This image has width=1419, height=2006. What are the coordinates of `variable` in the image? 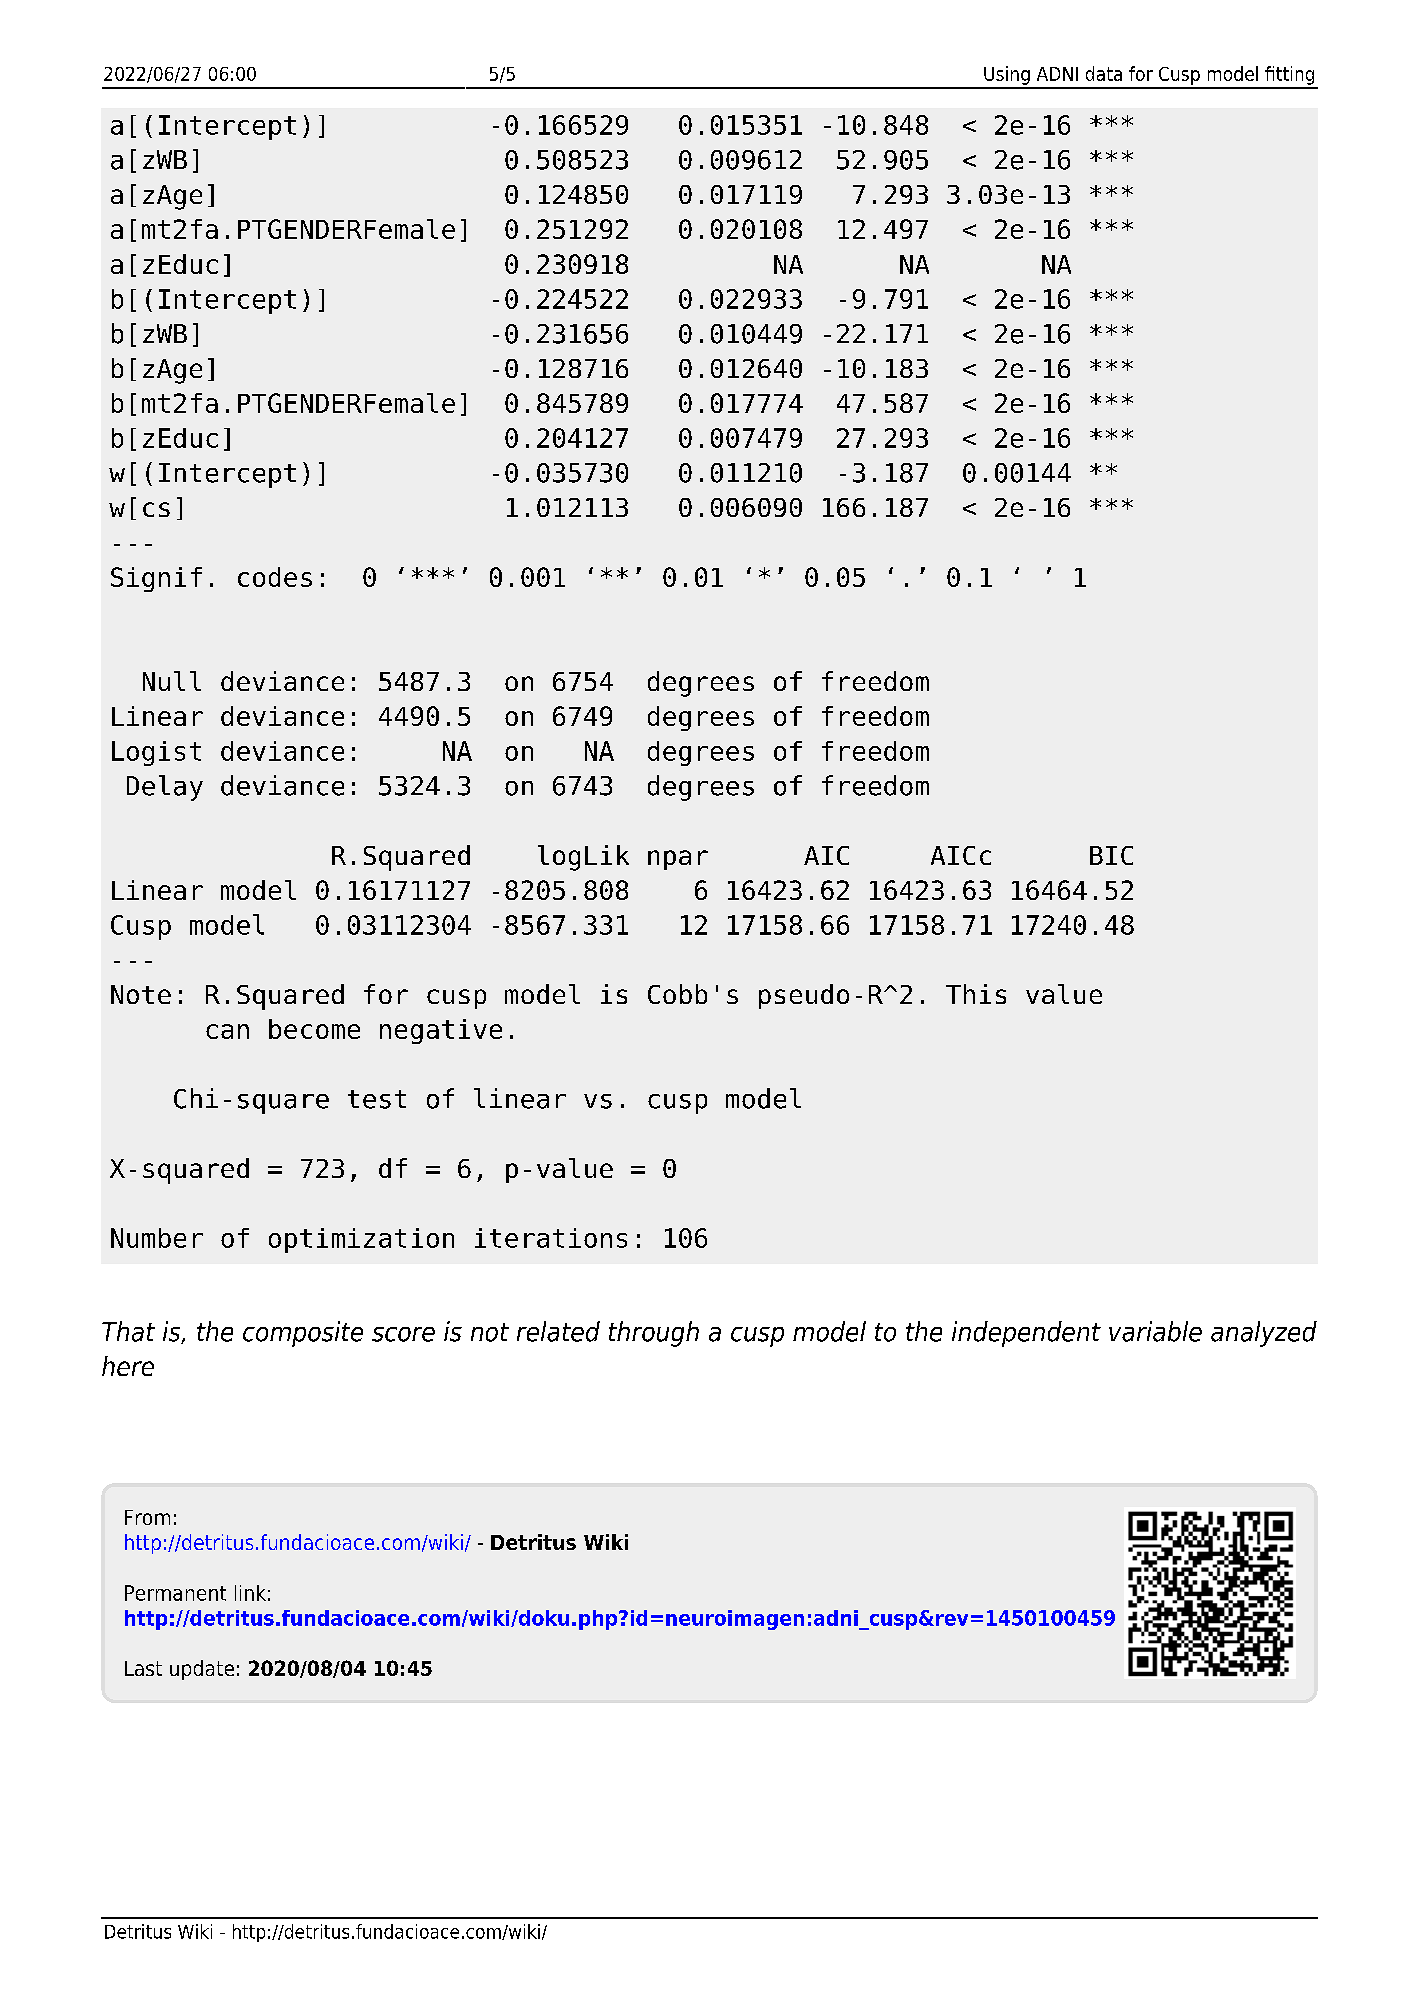 It's located at (1155, 1331).
